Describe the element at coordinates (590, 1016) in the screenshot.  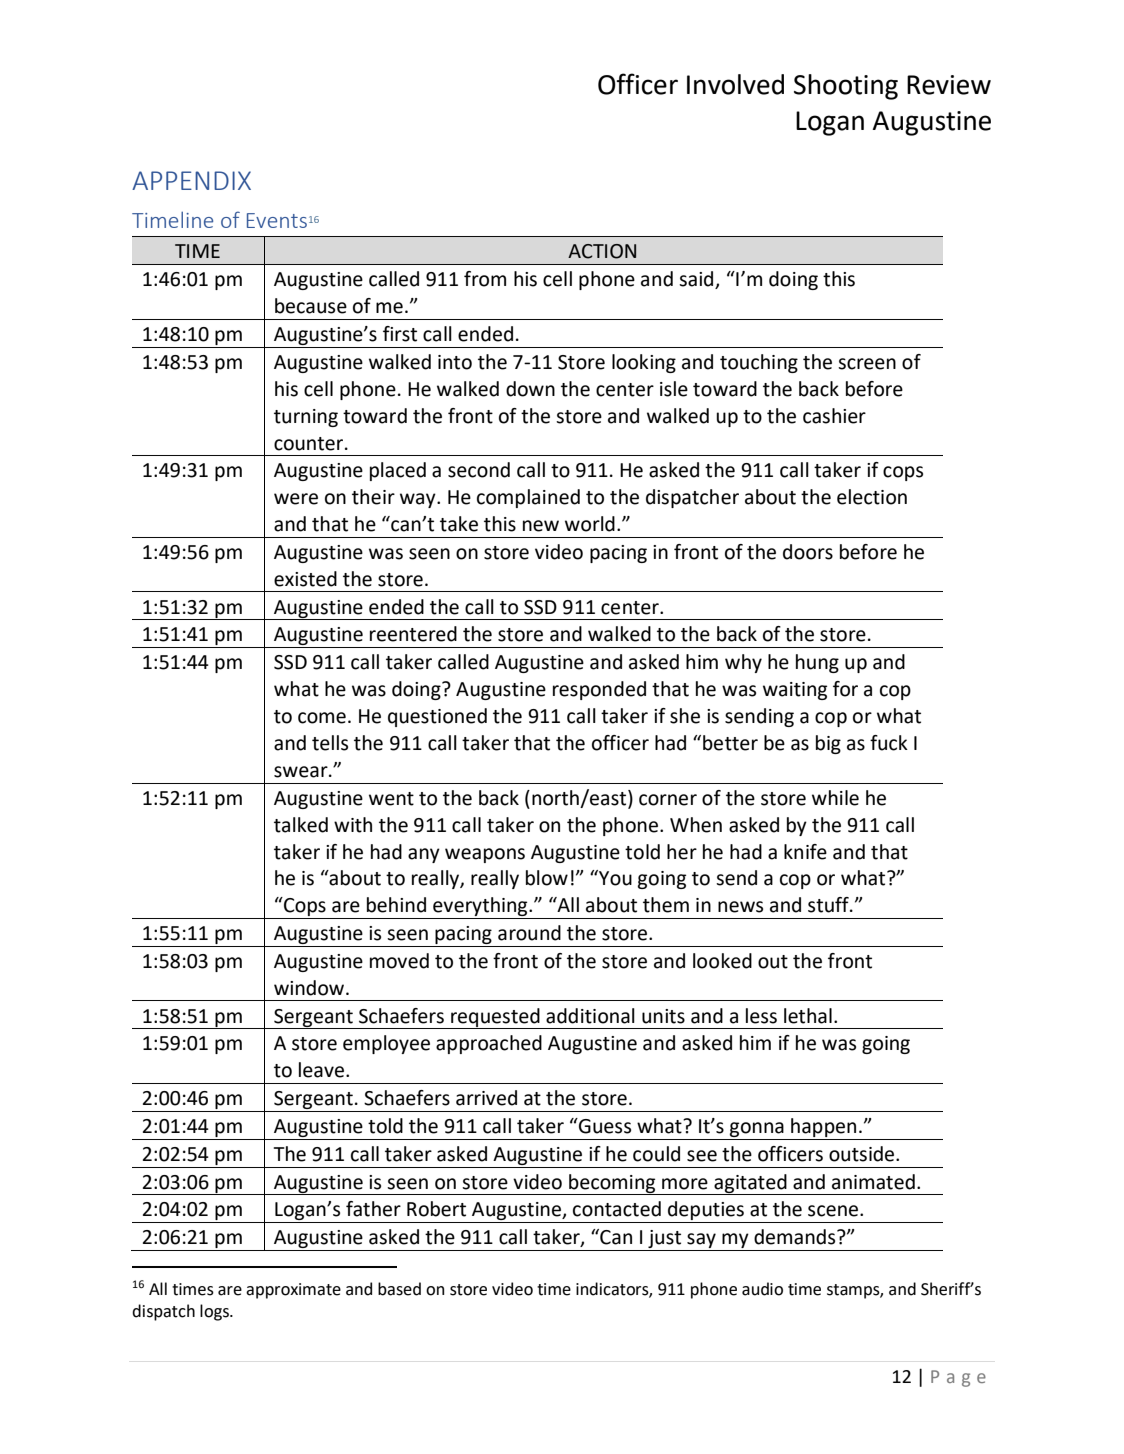
I see `additional` at that location.
